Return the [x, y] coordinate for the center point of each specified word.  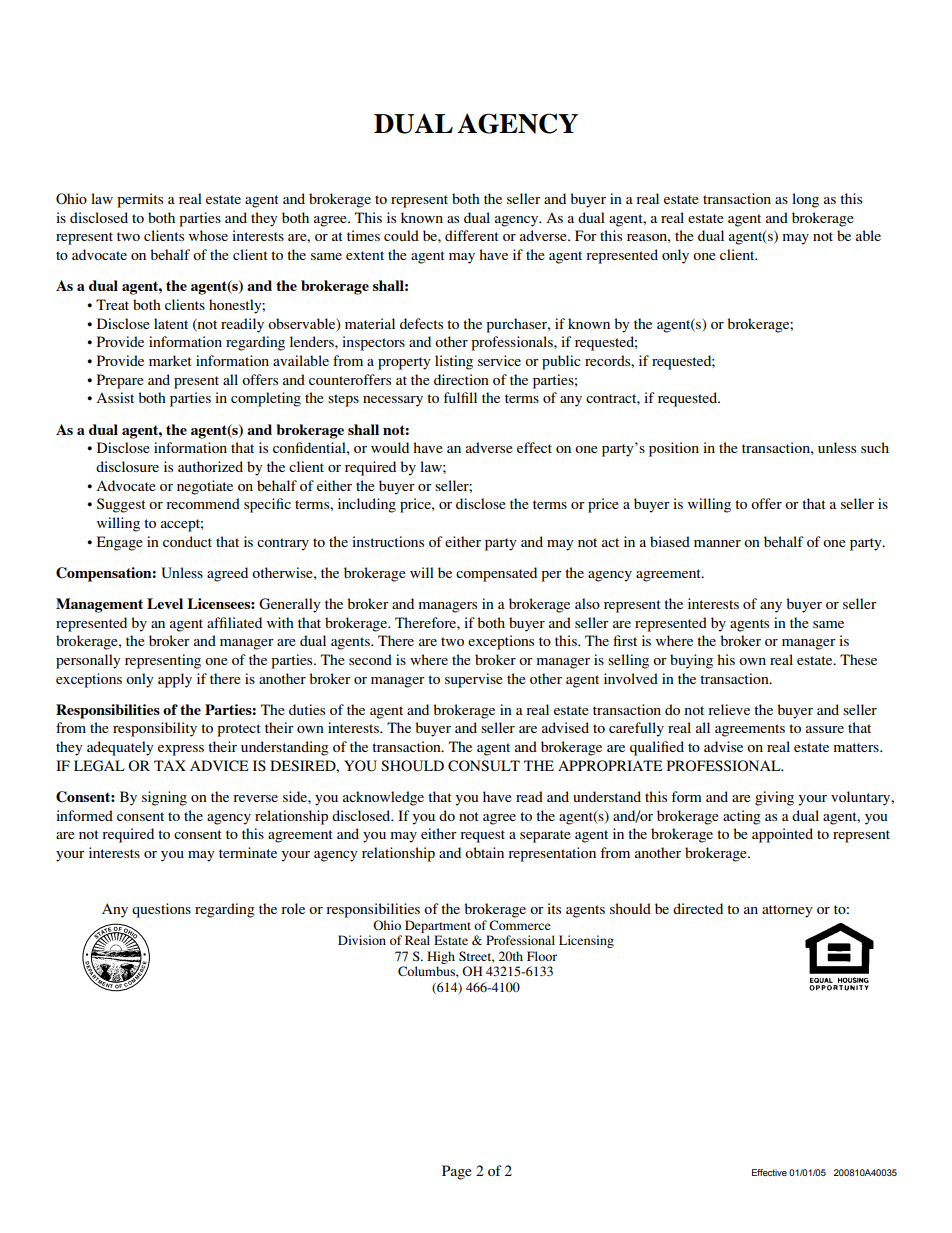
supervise [474, 680]
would [390, 447]
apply [175, 680]
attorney [787, 911]
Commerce [520, 925]
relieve [729, 709]
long [805, 200]
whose [208, 235]
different [472, 235]
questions [161, 910]
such [875, 447]
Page [457, 1172]
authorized [210, 466]
